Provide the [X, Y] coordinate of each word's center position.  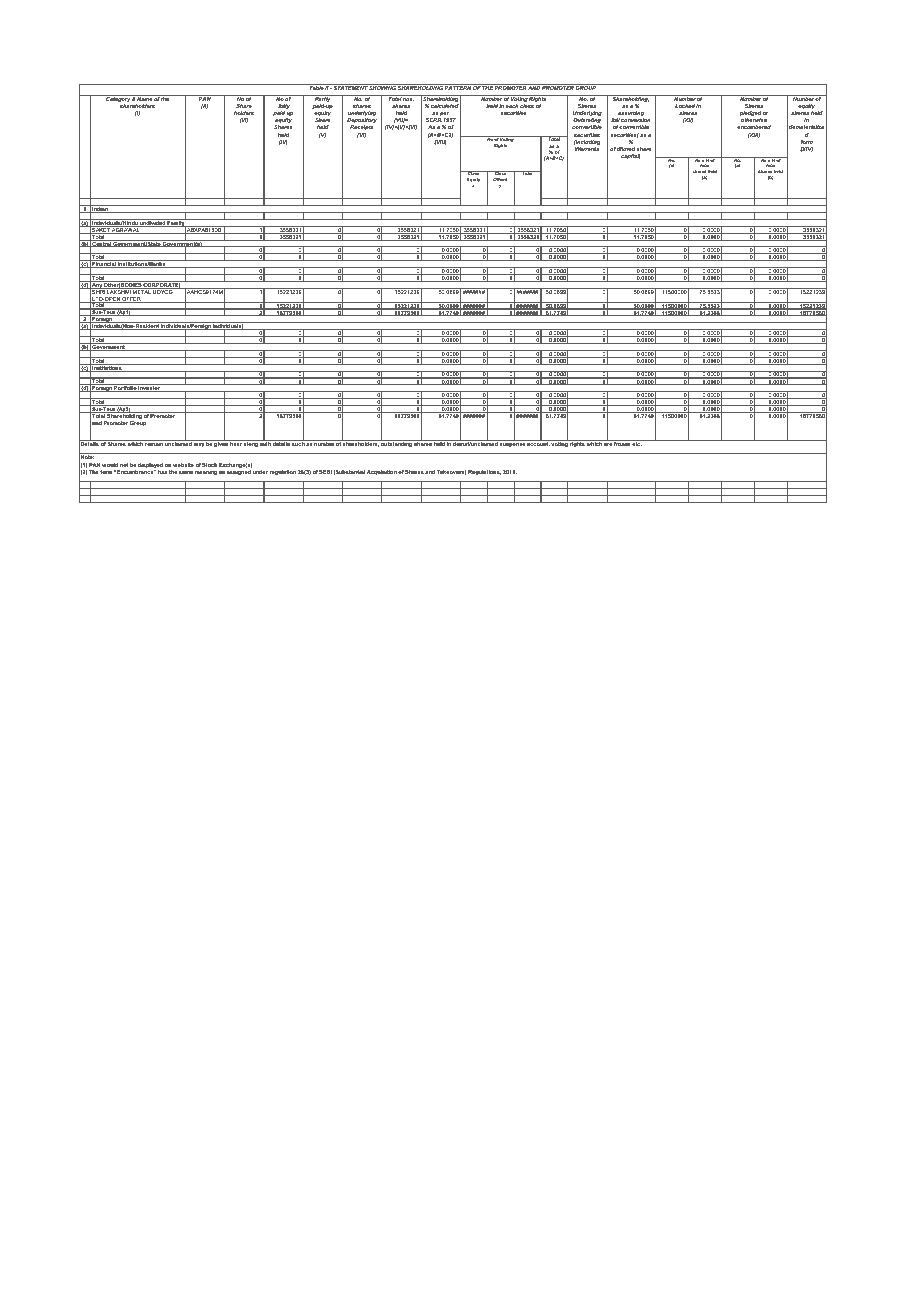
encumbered [754, 127]
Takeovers [451, 472]
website [183, 465]
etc [637, 443]
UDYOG [163, 291]
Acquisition [382, 472]
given [221, 443]
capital [631, 156]
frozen [622, 443]
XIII [754, 135]
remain [154, 443]
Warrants [587, 149]
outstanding [397, 443]
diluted [626, 149]
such [298, 443]
